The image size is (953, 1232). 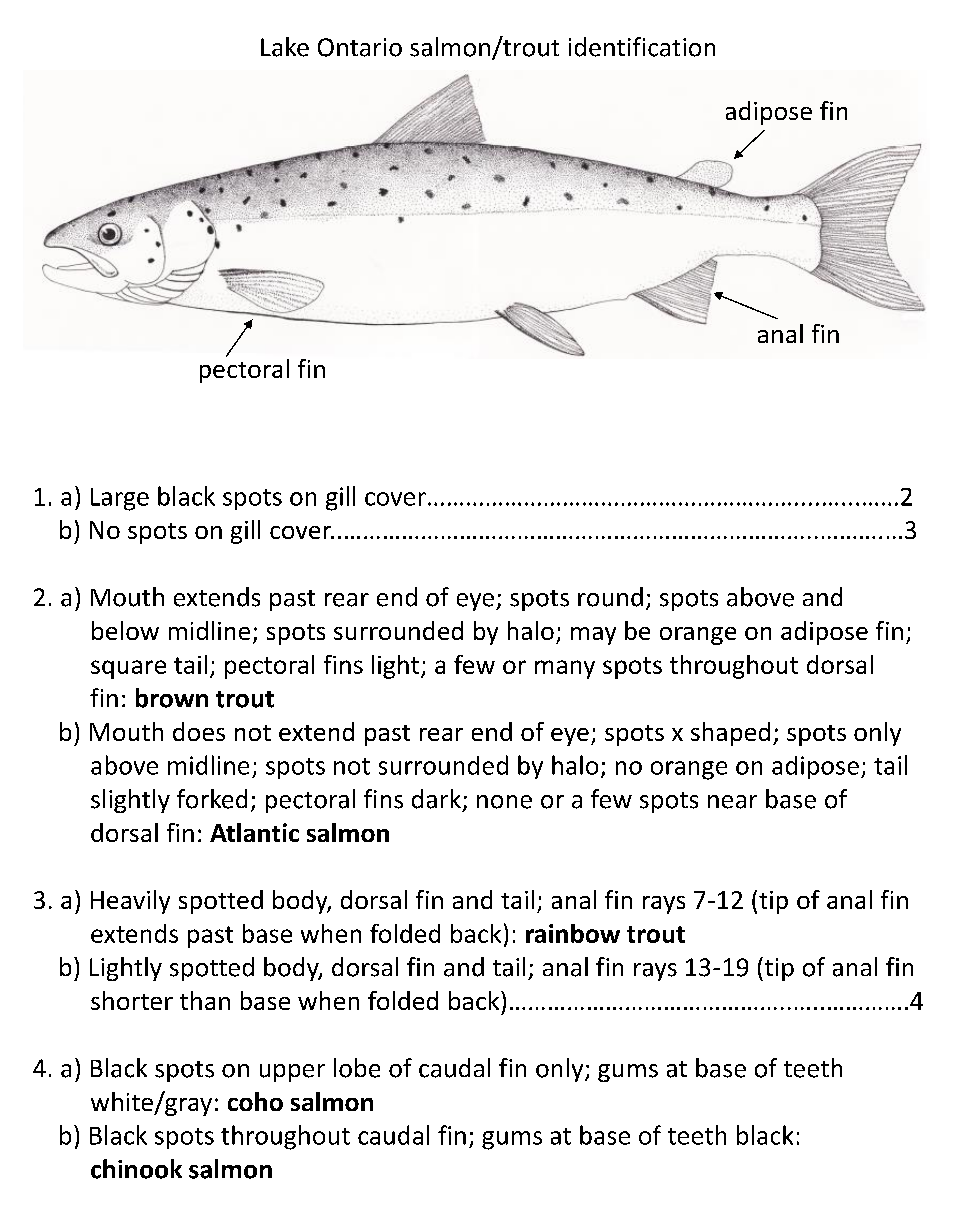 What do you see at coordinates (125, 630) in the image?
I see `below` at bounding box center [125, 630].
